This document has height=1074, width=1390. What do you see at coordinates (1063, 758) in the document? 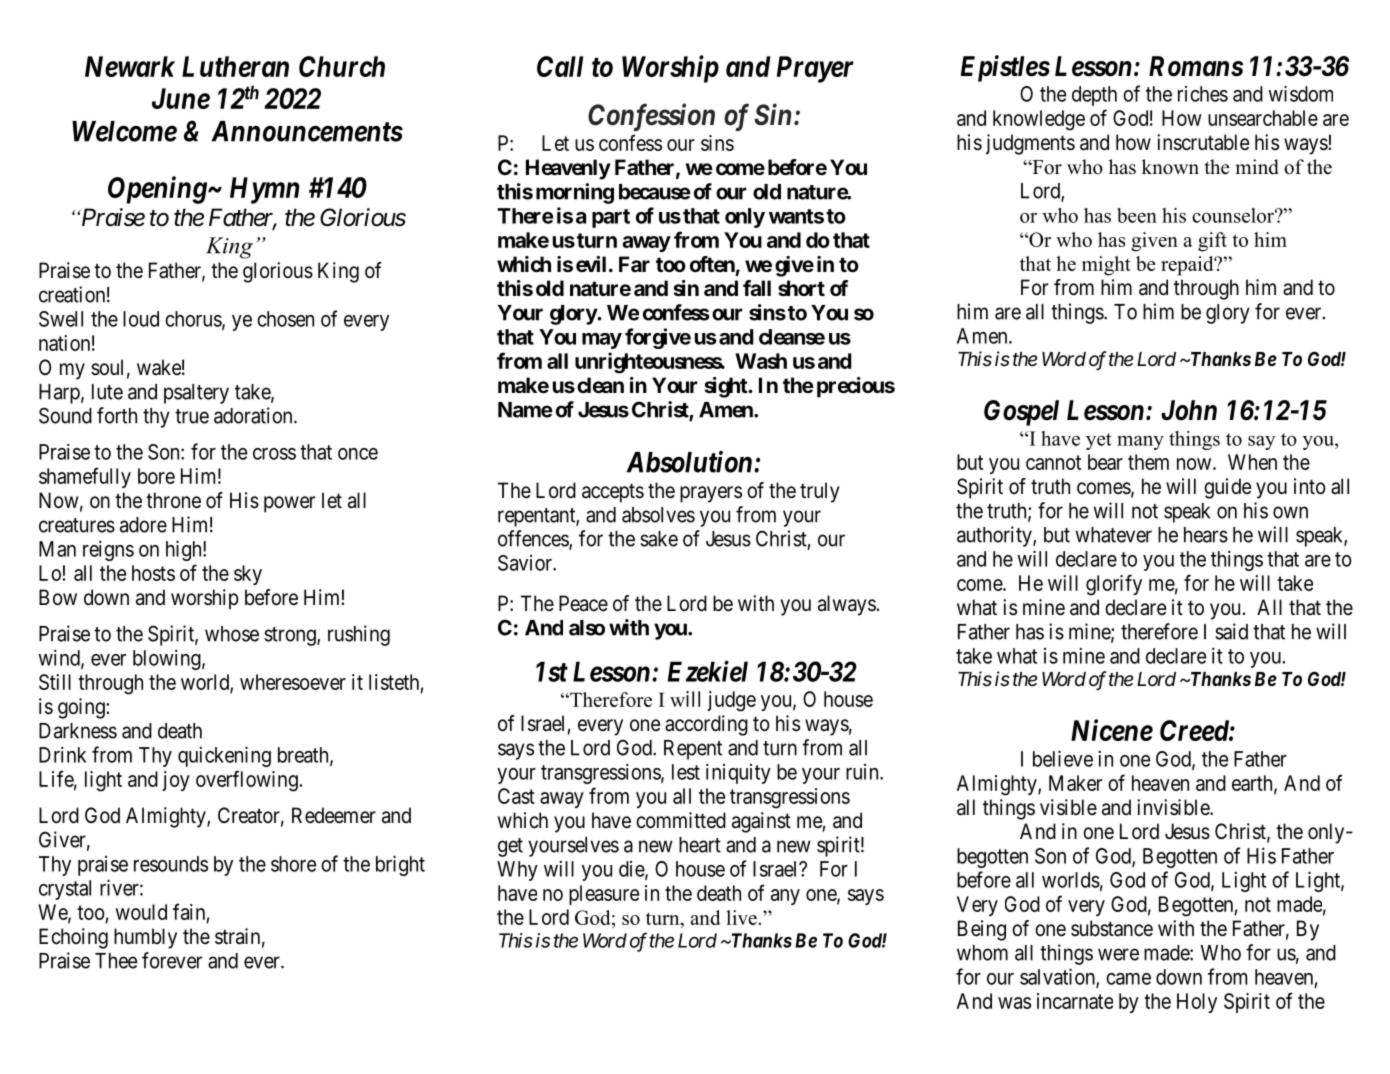
I see `believe` at bounding box center [1063, 758].
